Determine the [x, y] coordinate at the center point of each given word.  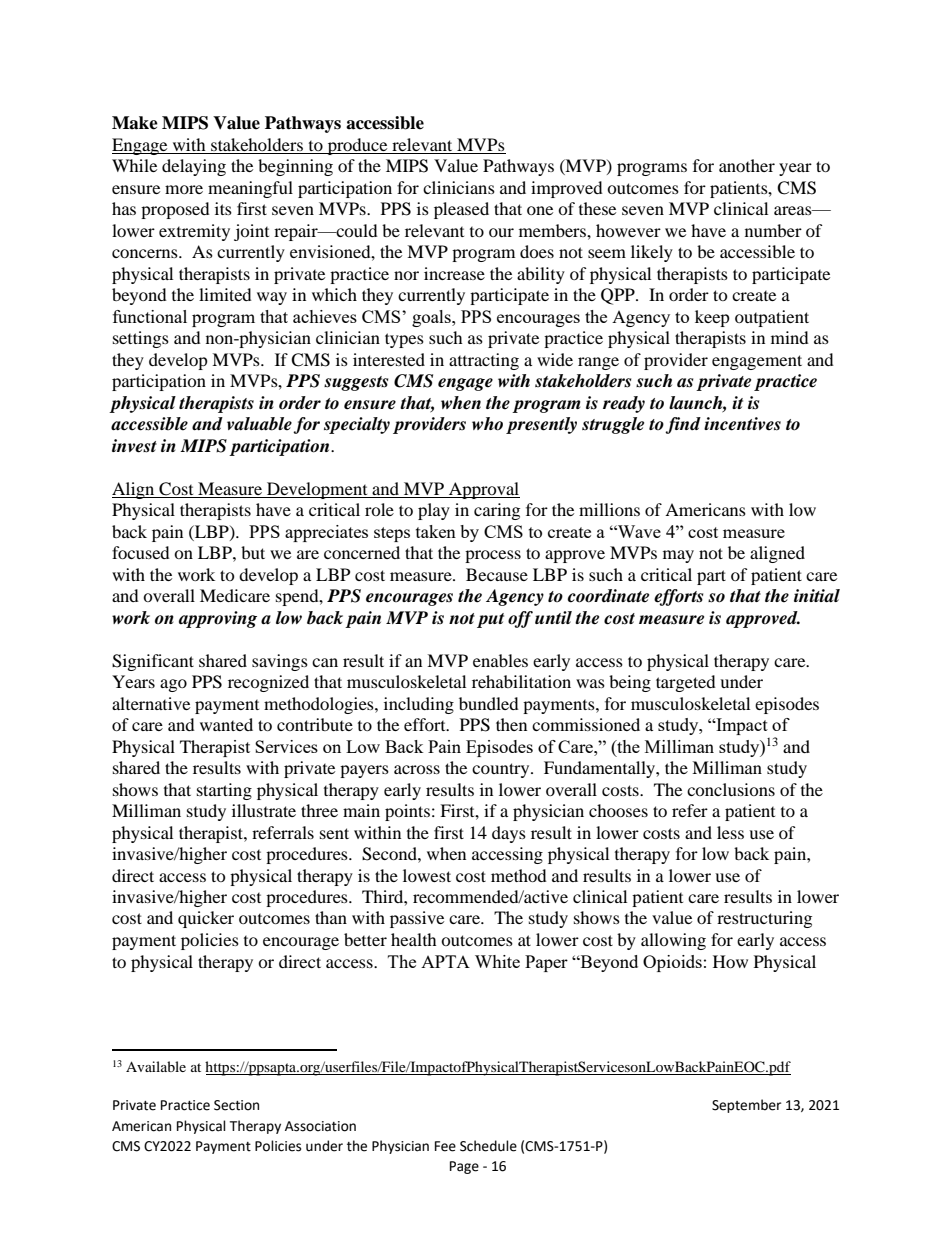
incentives [742, 424]
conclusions [731, 789]
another [747, 165]
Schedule [488, 1146]
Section [236, 1105]
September [746, 1106]
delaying [194, 167]
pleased [461, 210]
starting [224, 791]
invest [134, 446]
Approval [483, 490]
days [509, 834]
